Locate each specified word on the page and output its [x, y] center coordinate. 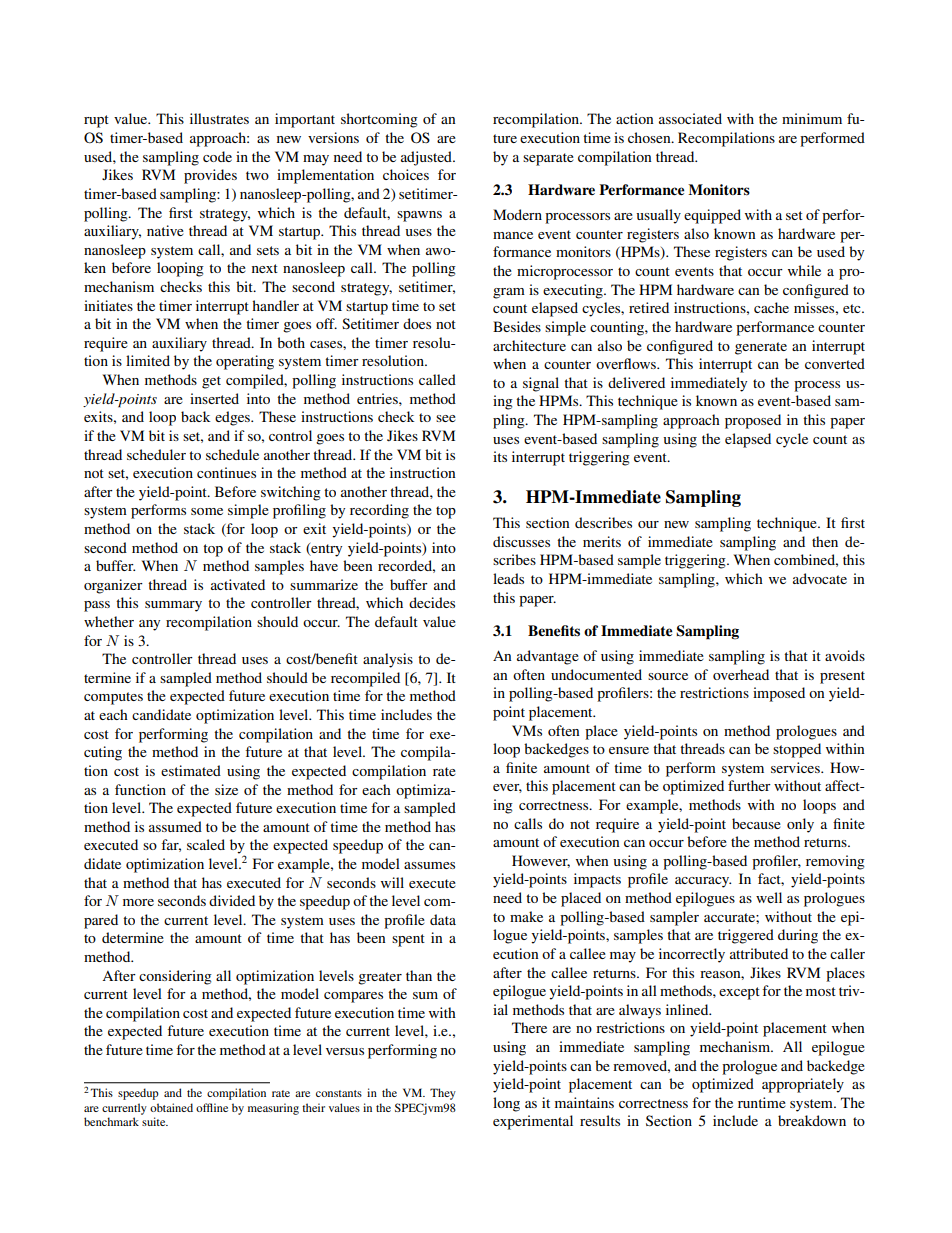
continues [226, 472]
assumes [429, 865]
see [446, 418]
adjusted [427, 158]
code [217, 156]
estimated [191, 770]
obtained [171, 1107]
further [749, 785]
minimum [812, 118]
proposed [753, 421]
